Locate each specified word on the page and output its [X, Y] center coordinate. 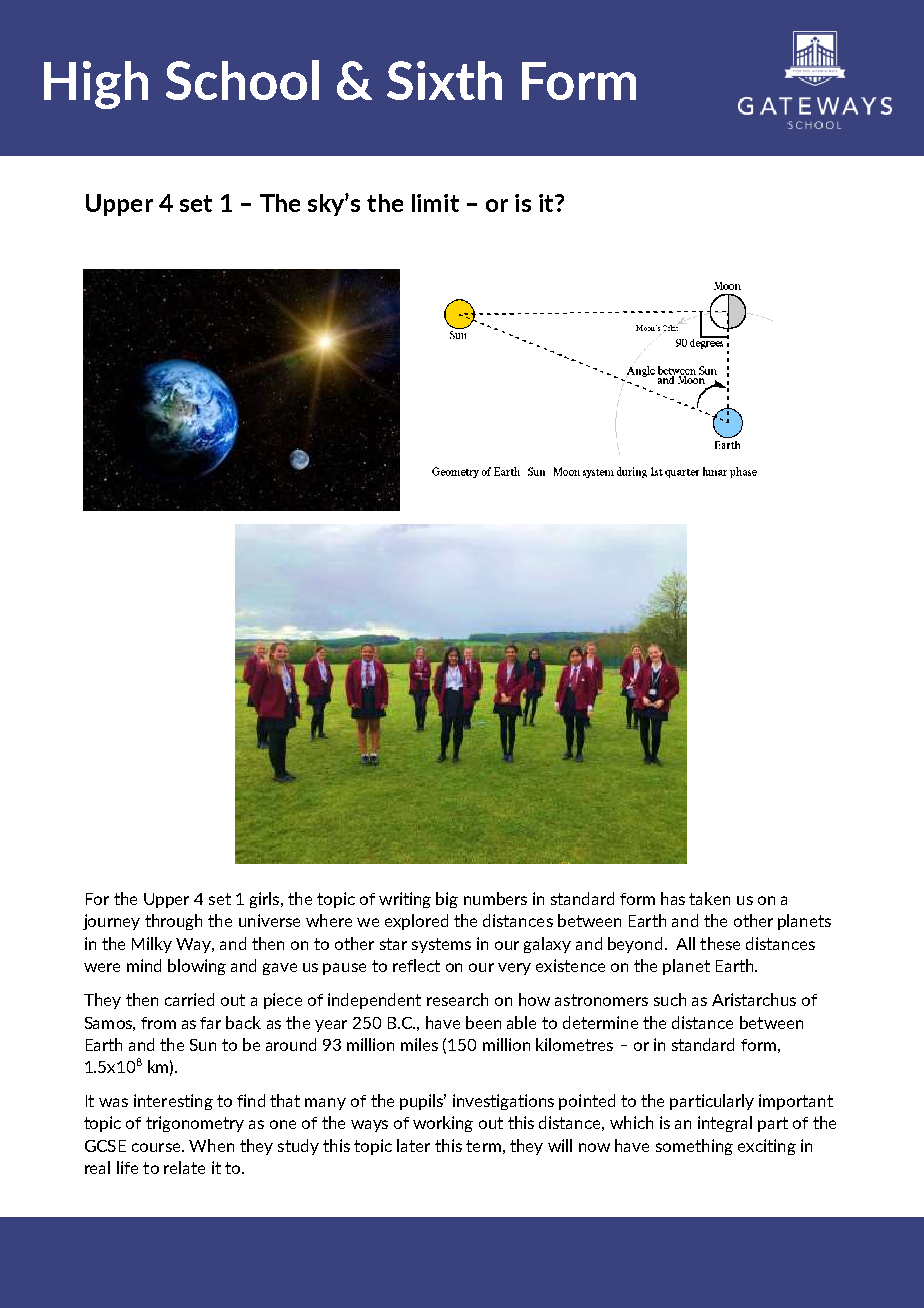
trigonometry [195, 1124]
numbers [495, 898]
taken [709, 898]
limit [435, 203]
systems [441, 945]
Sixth [444, 80]
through [173, 922]
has [673, 898]
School [242, 80]
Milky [152, 945]
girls [266, 900]
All [685, 943]
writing [405, 900]
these [720, 943]
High [96, 85]
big [447, 900]
